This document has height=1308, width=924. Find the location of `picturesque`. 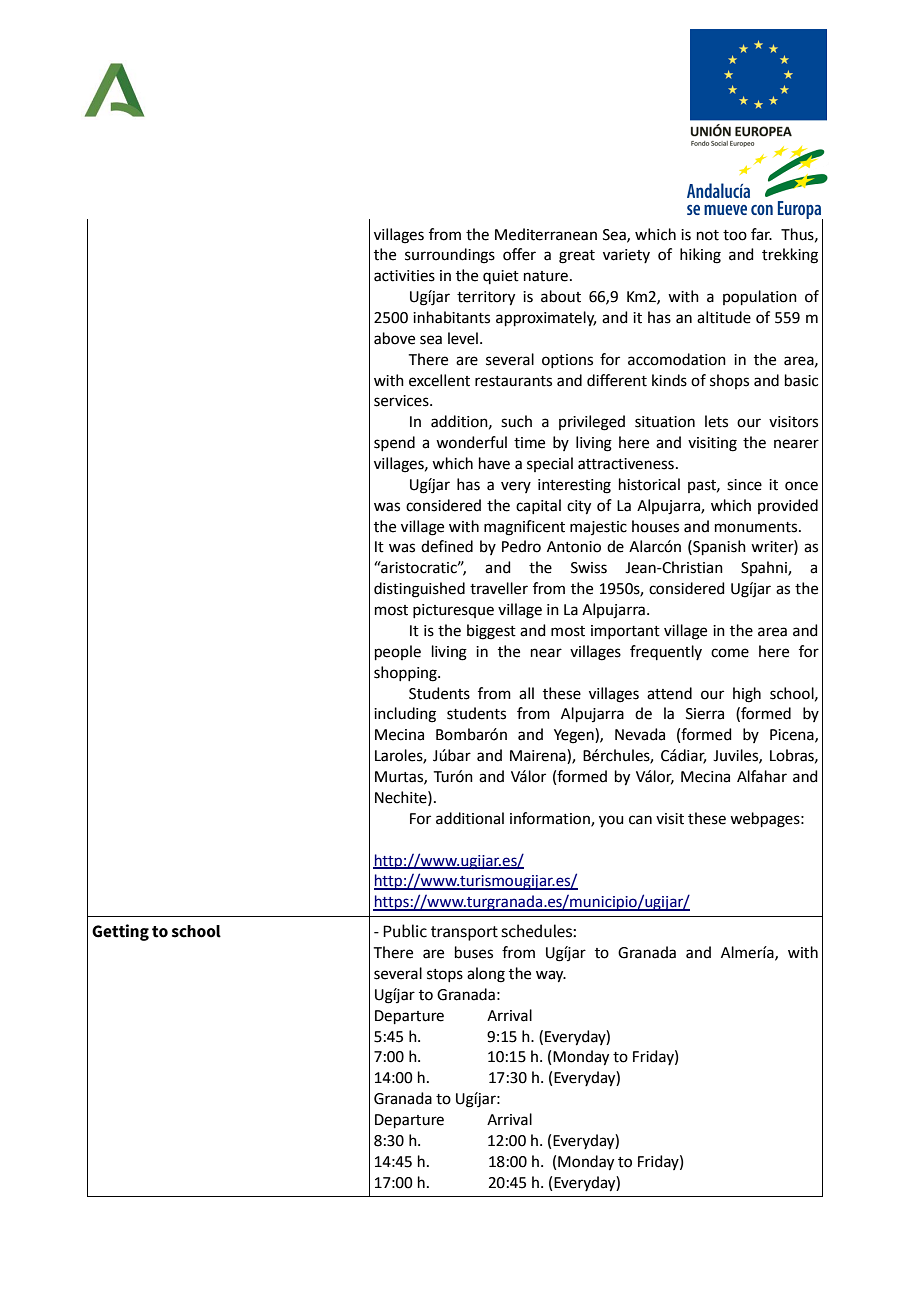

picturesque is located at coordinates (453, 611).
